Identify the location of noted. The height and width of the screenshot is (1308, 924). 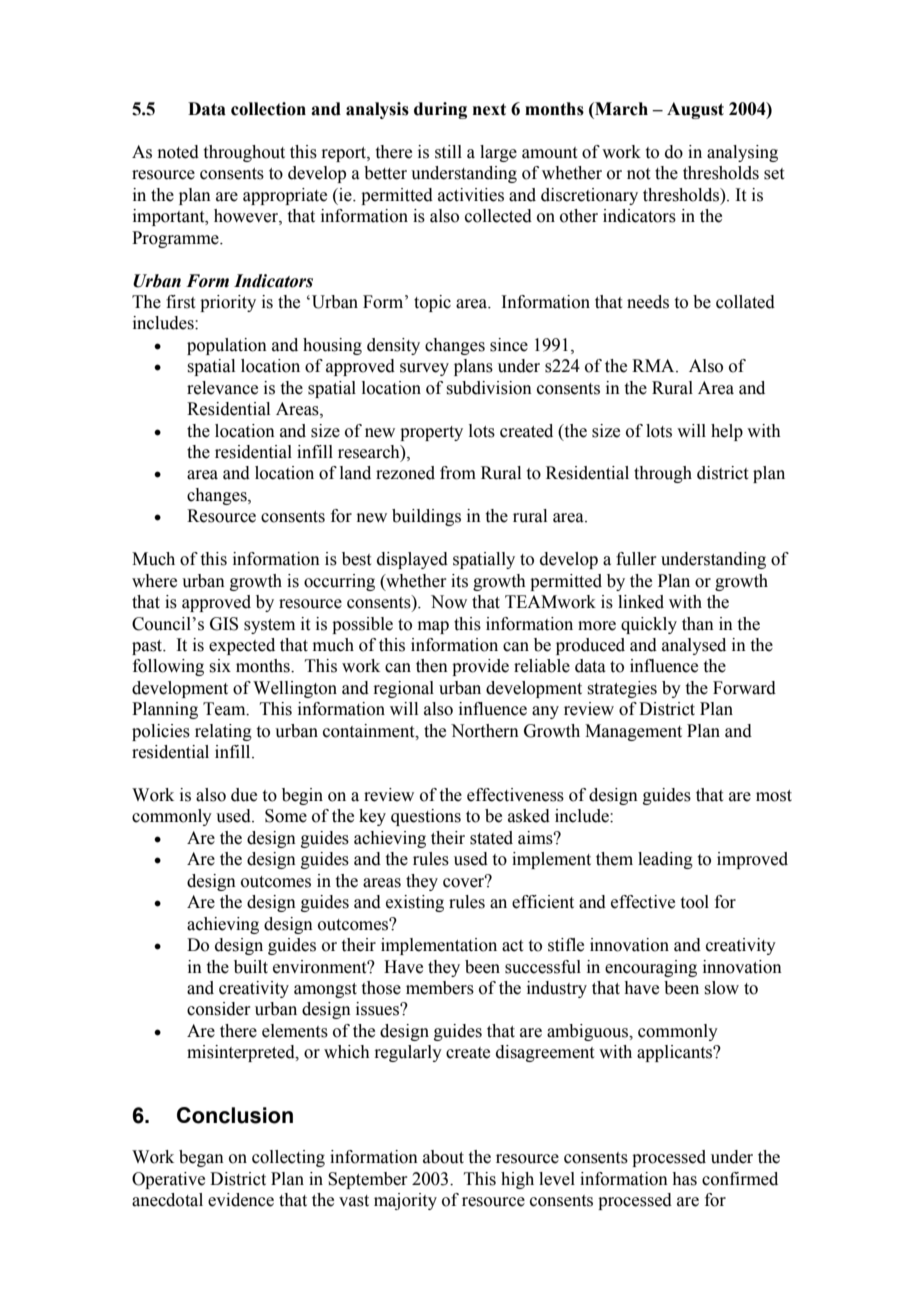
(178, 152).
